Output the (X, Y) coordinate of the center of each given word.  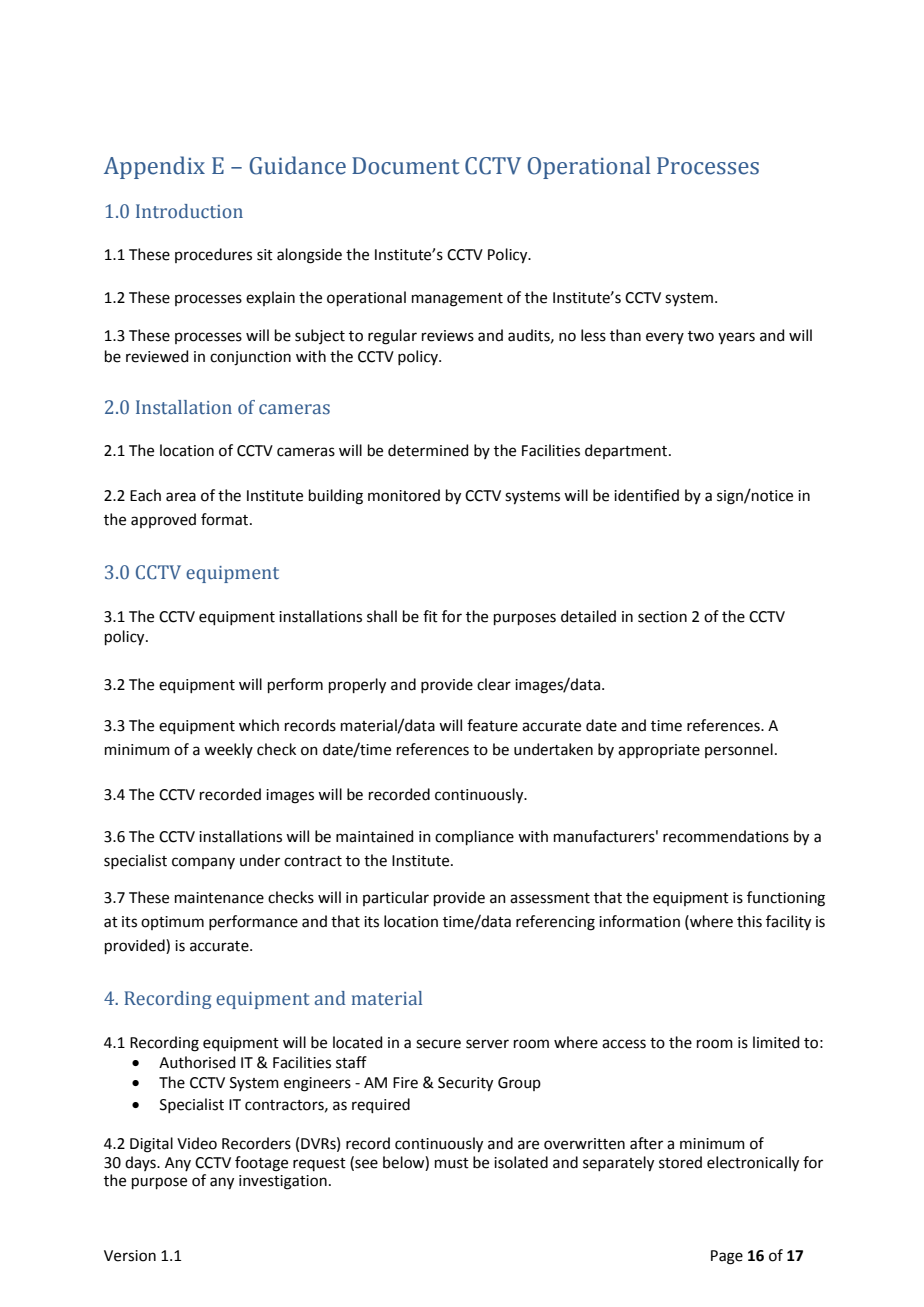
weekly (228, 750)
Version (130, 1256)
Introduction (189, 211)
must (452, 1163)
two (701, 336)
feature (492, 725)
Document (406, 166)
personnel (739, 750)
